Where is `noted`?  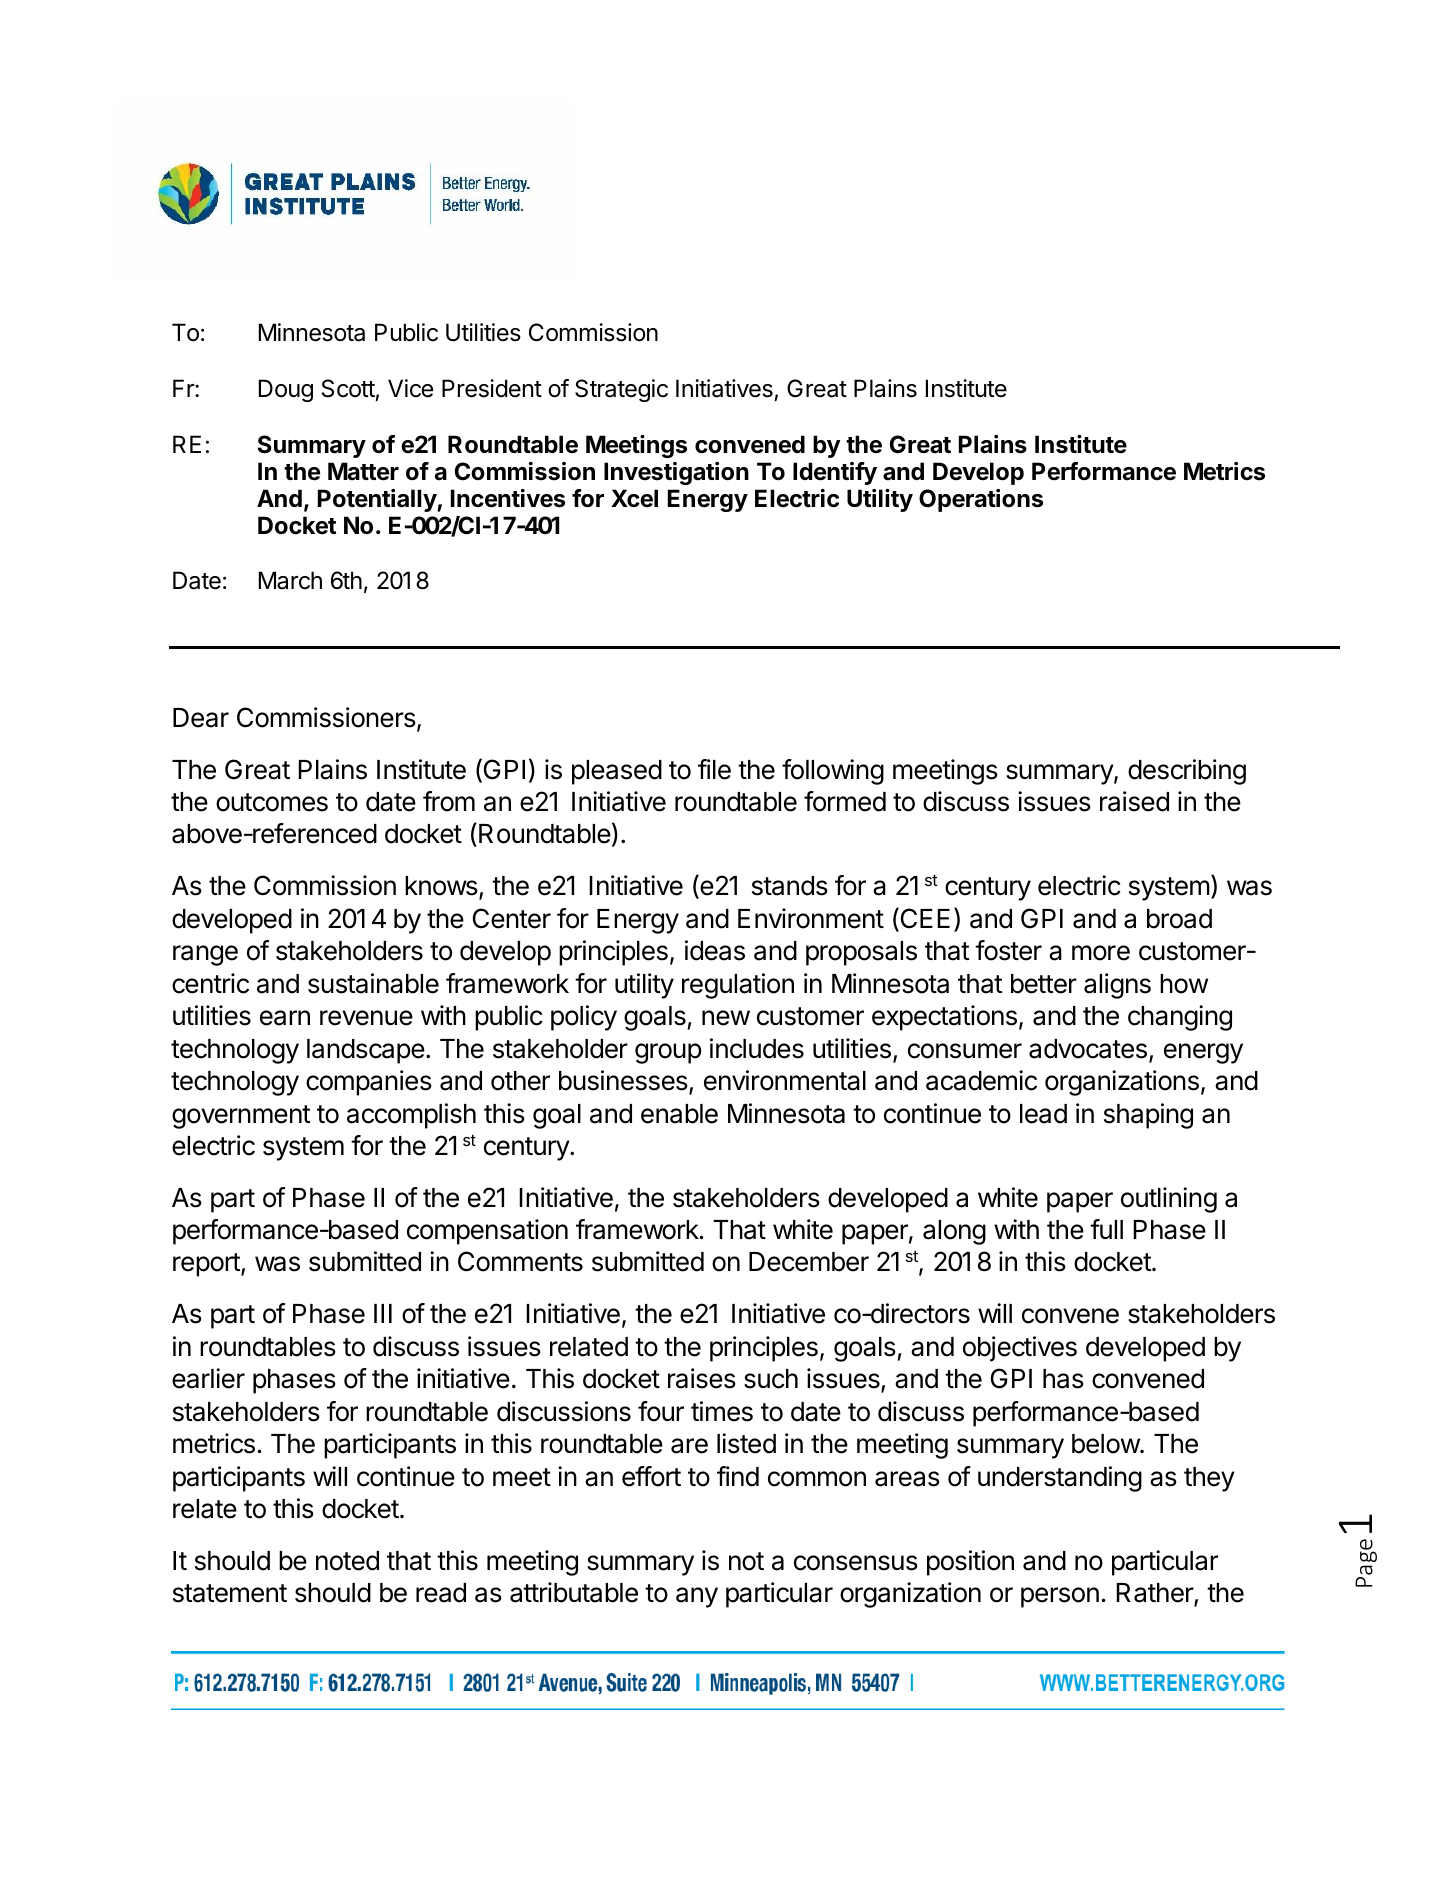
noted is located at coordinates (347, 1561).
